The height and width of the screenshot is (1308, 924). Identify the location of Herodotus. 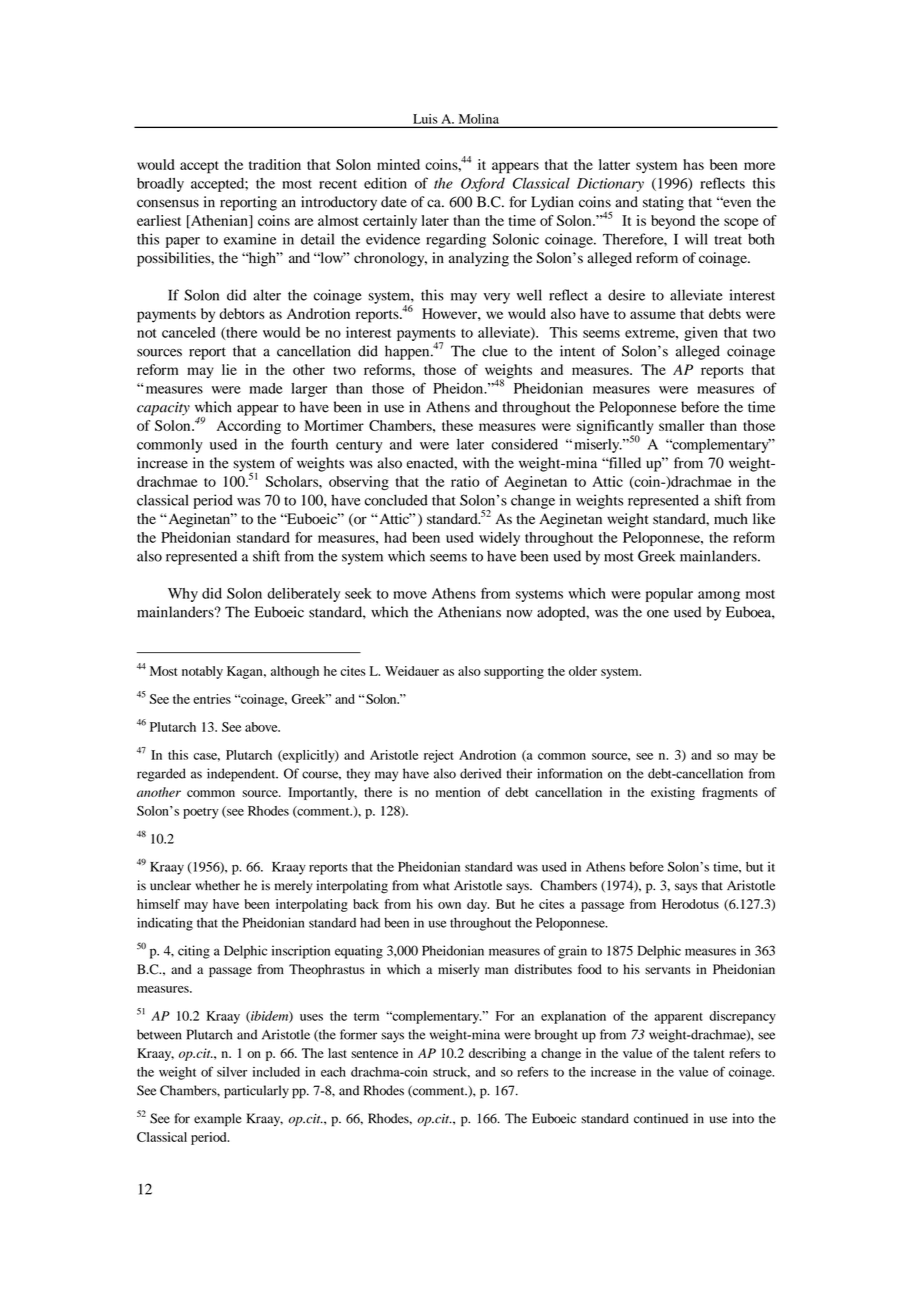
(690, 904).
